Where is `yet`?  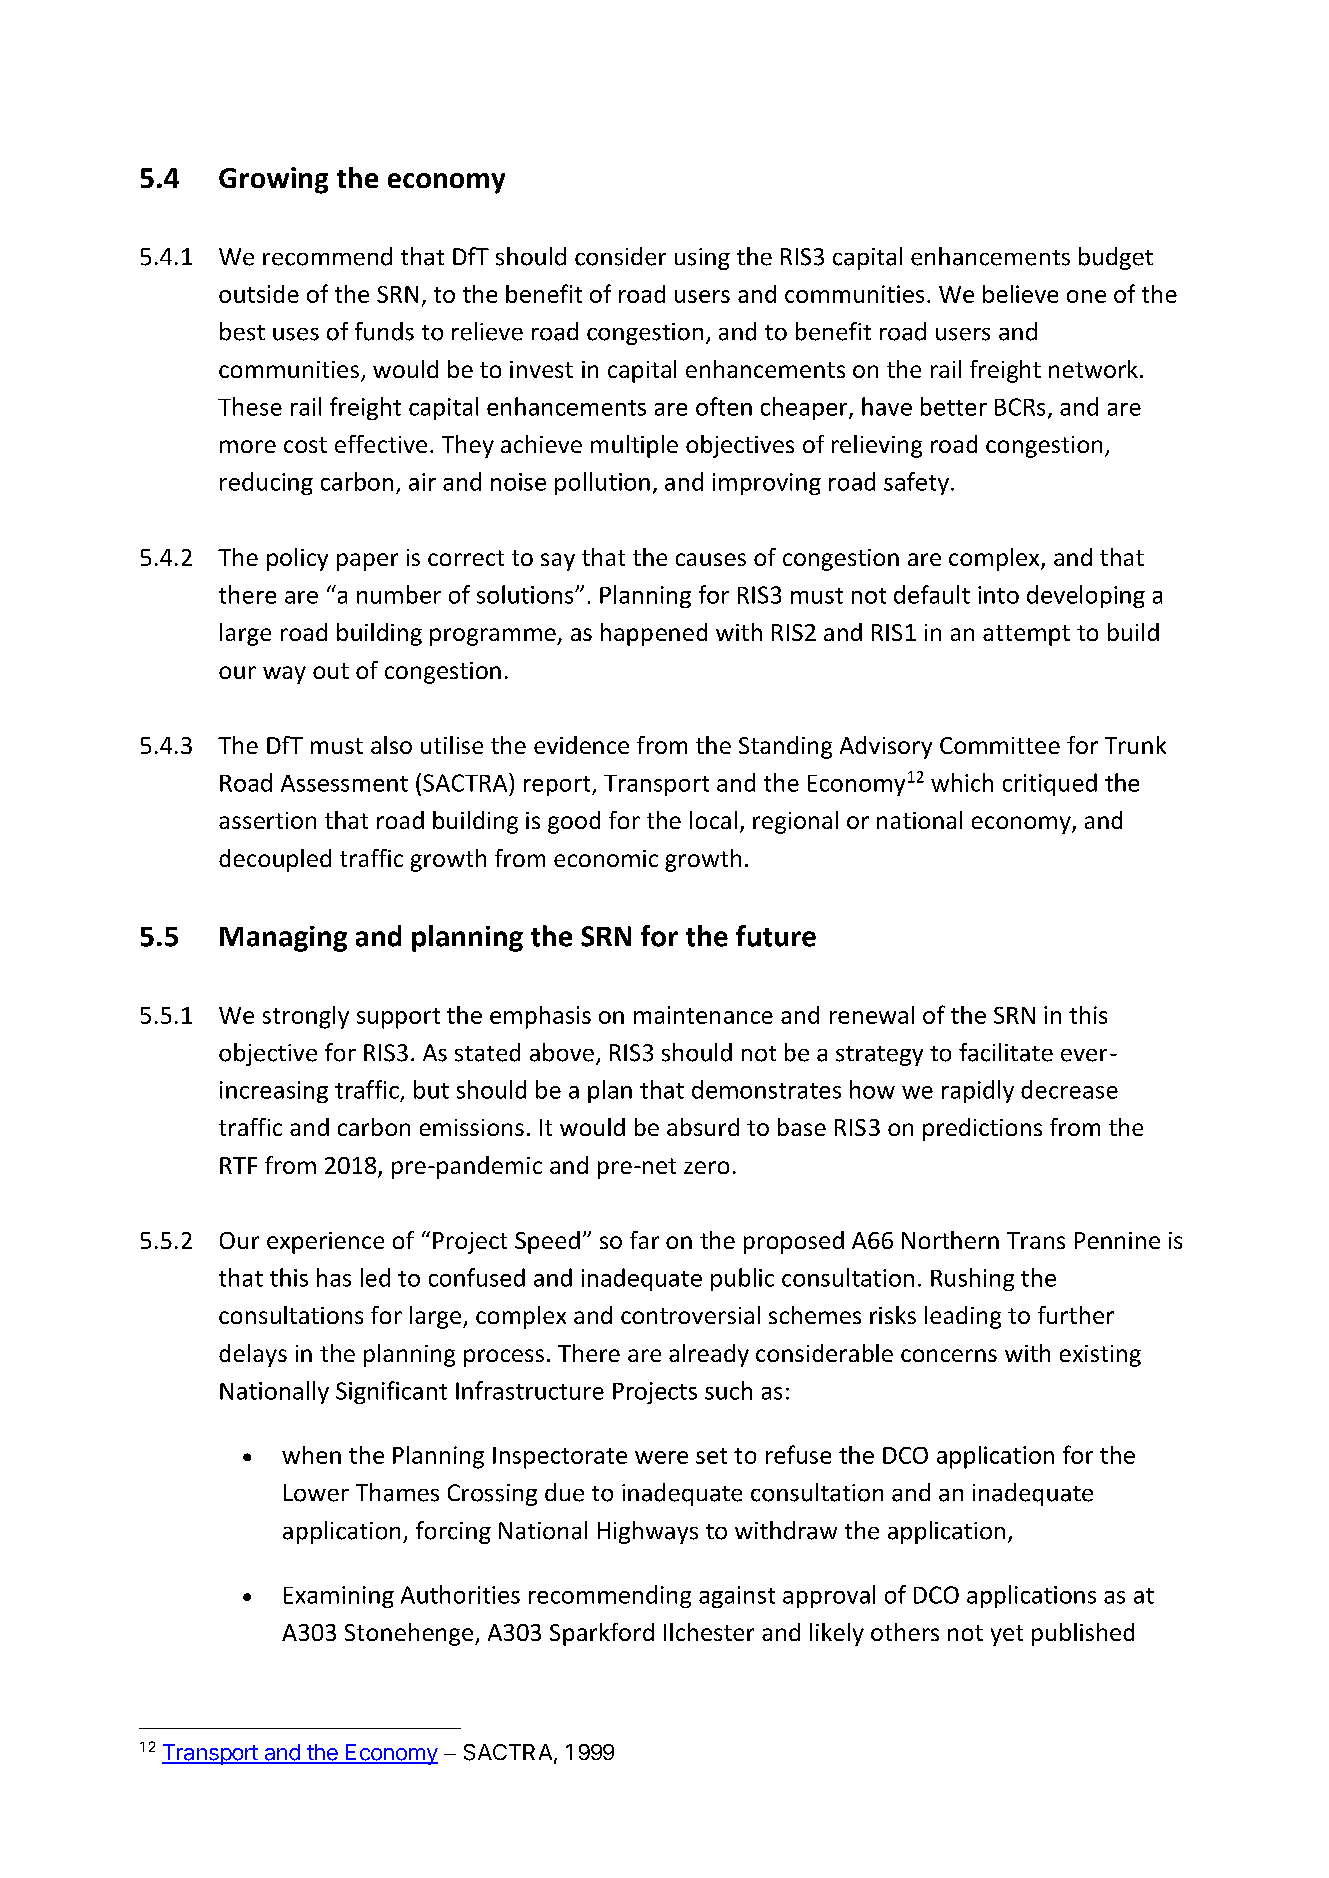
yet is located at coordinates (1007, 1635).
